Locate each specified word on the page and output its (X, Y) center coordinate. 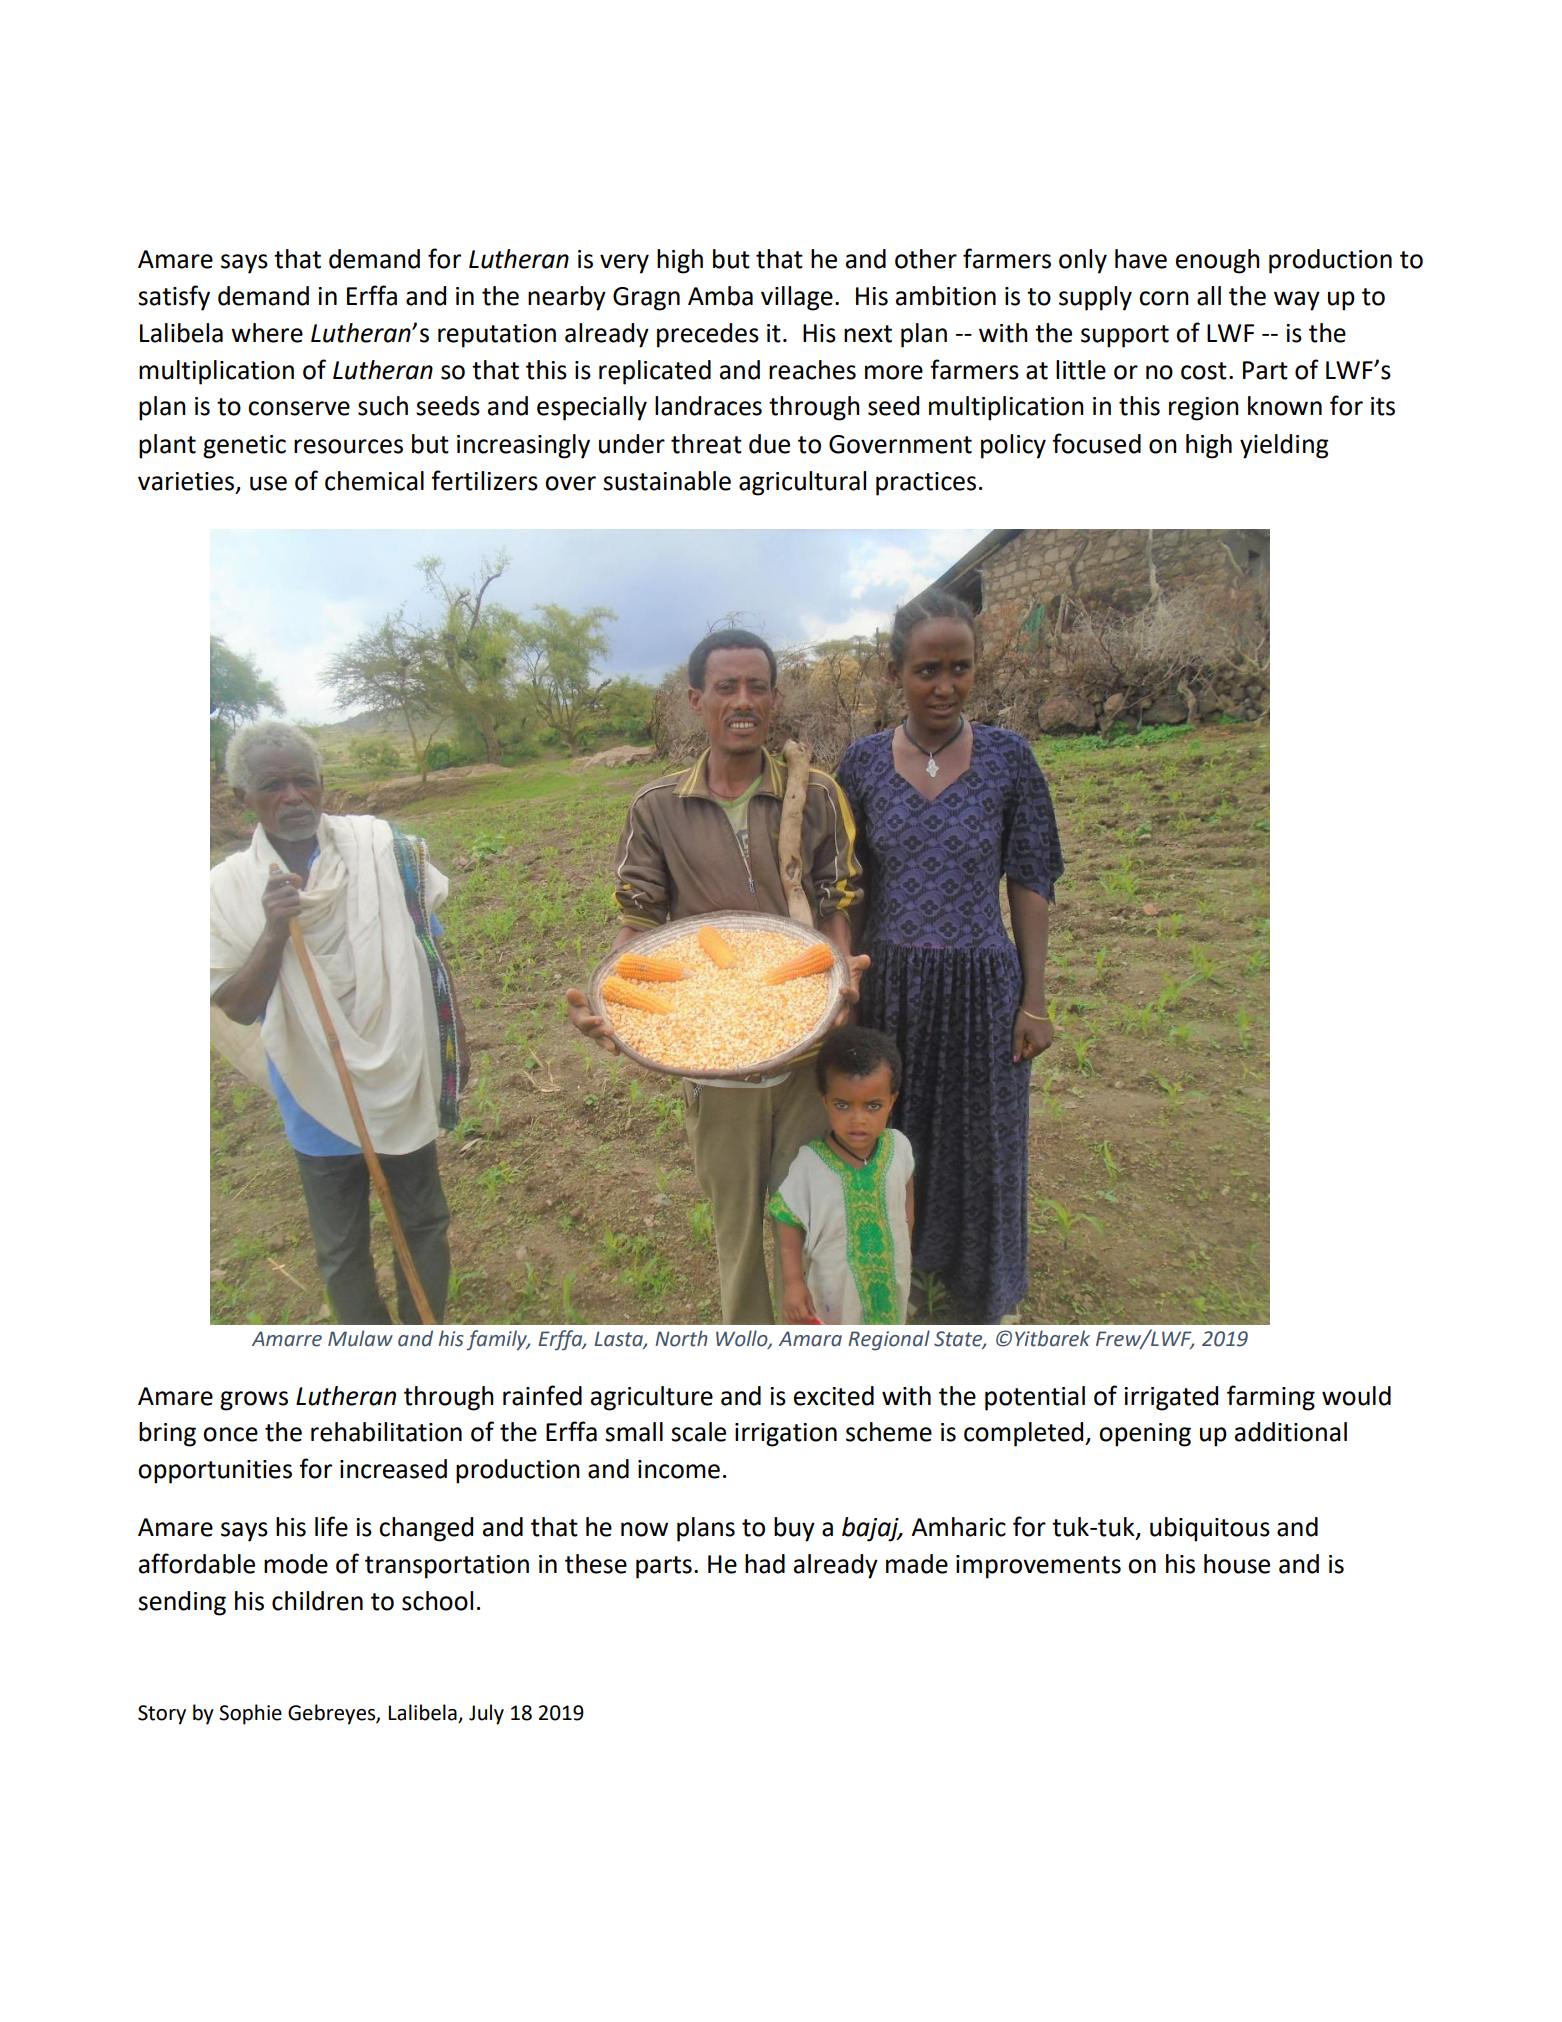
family (498, 1340)
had (765, 1564)
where (267, 333)
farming (1271, 1398)
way (1297, 301)
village (797, 298)
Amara (810, 1339)
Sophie (250, 1714)
